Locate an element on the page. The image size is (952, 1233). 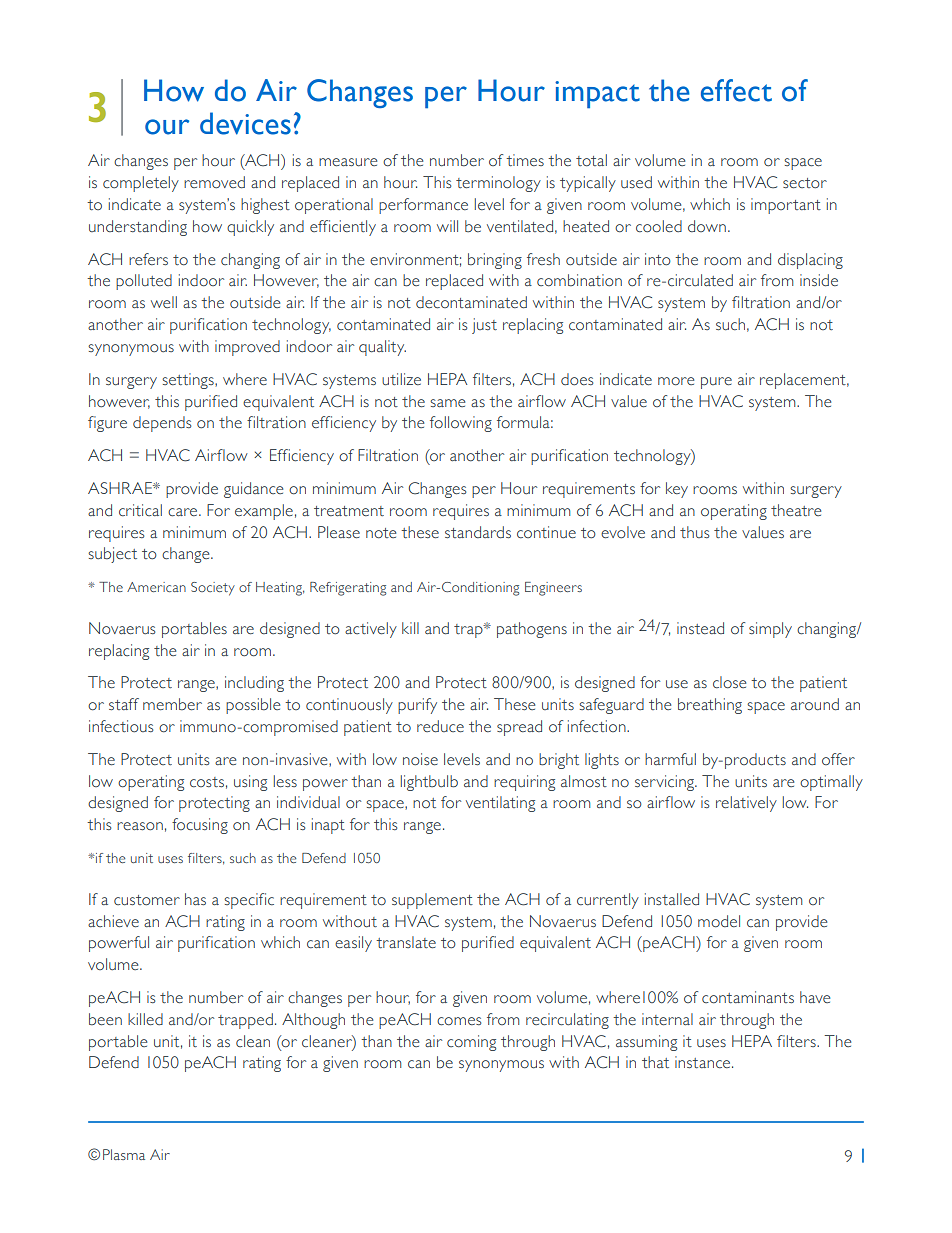
coming is located at coordinates (471, 1043).
